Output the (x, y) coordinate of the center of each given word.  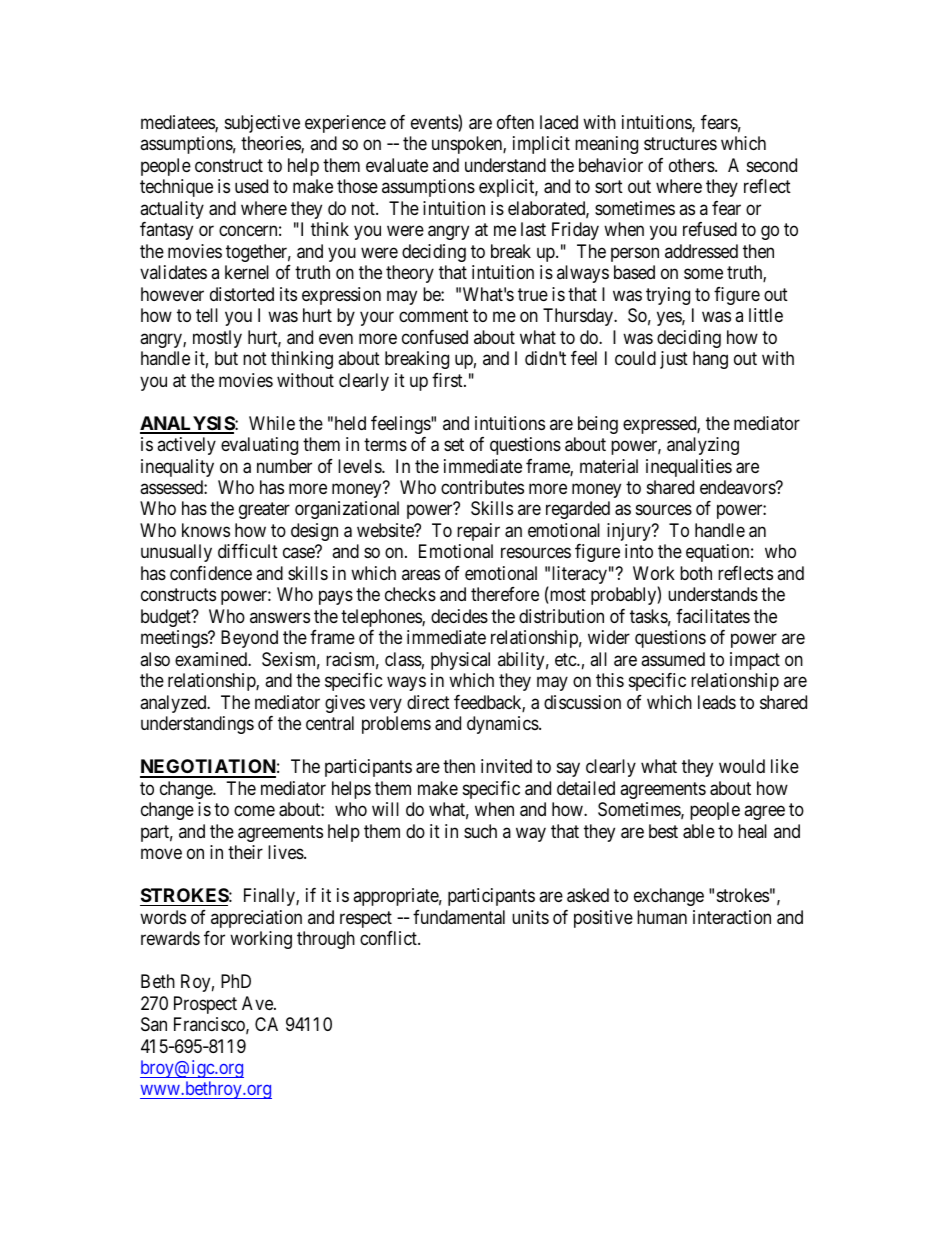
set (454, 444)
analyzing (703, 446)
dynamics (503, 725)
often (515, 122)
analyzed (174, 704)
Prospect (205, 1005)
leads (717, 702)
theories (271, 144)
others (692, 165)
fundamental (459, 917)
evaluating (259, 446)
